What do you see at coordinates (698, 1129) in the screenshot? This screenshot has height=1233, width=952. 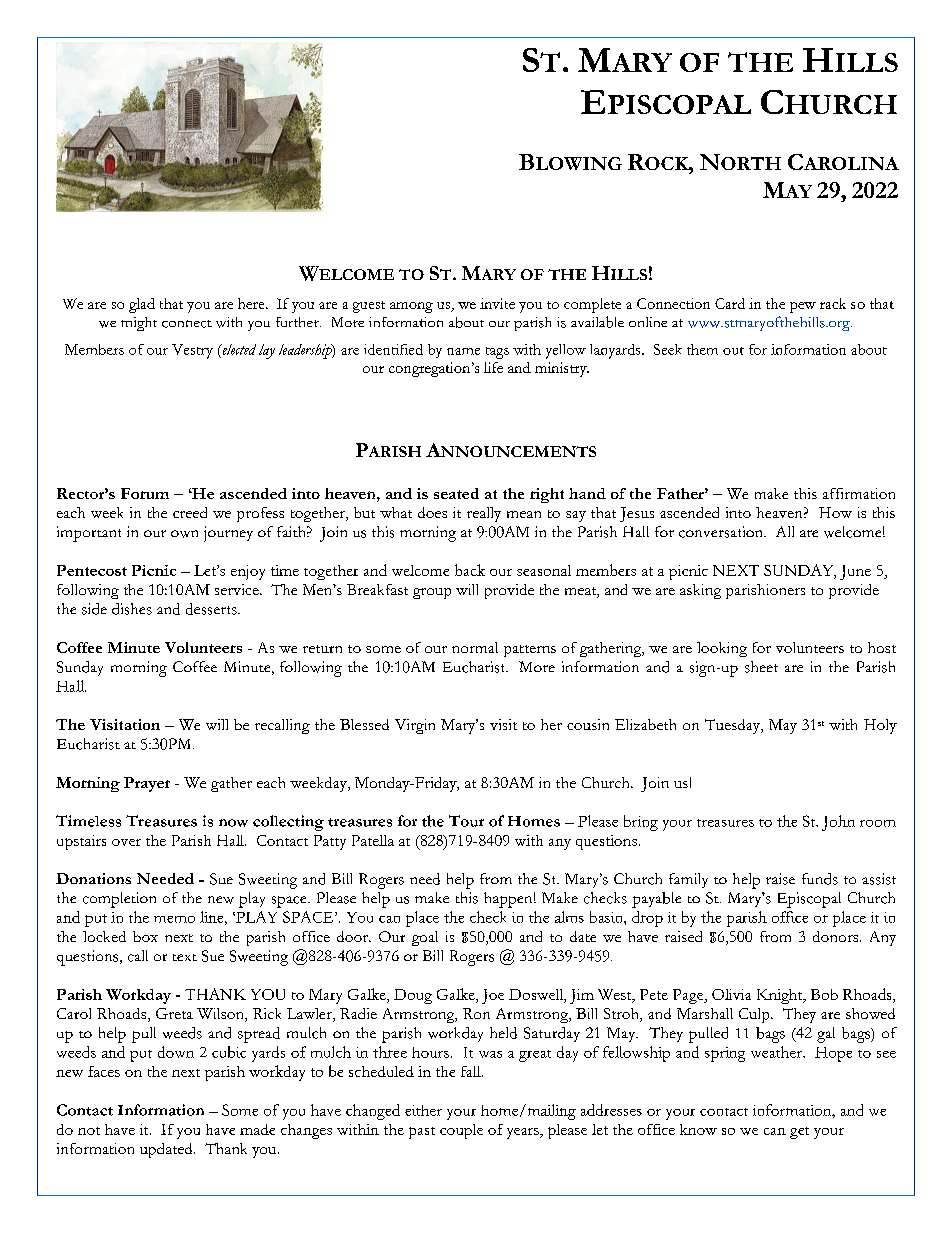 I see `know` at bounding box center [698, 1129].
